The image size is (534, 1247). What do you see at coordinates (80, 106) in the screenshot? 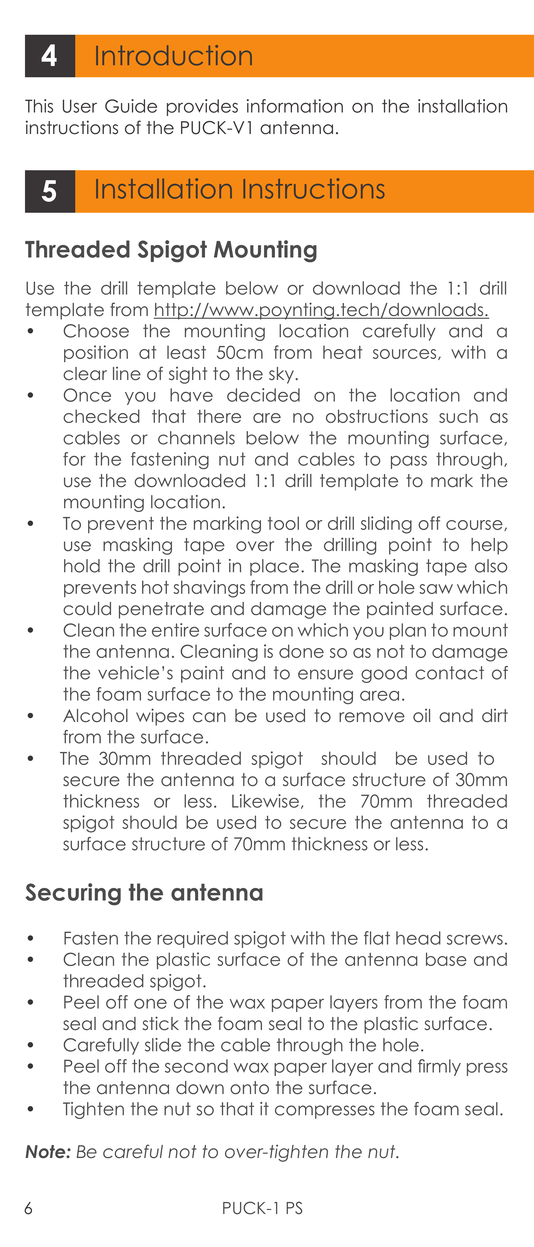
I see `User` at bounding box center [80, 106].
